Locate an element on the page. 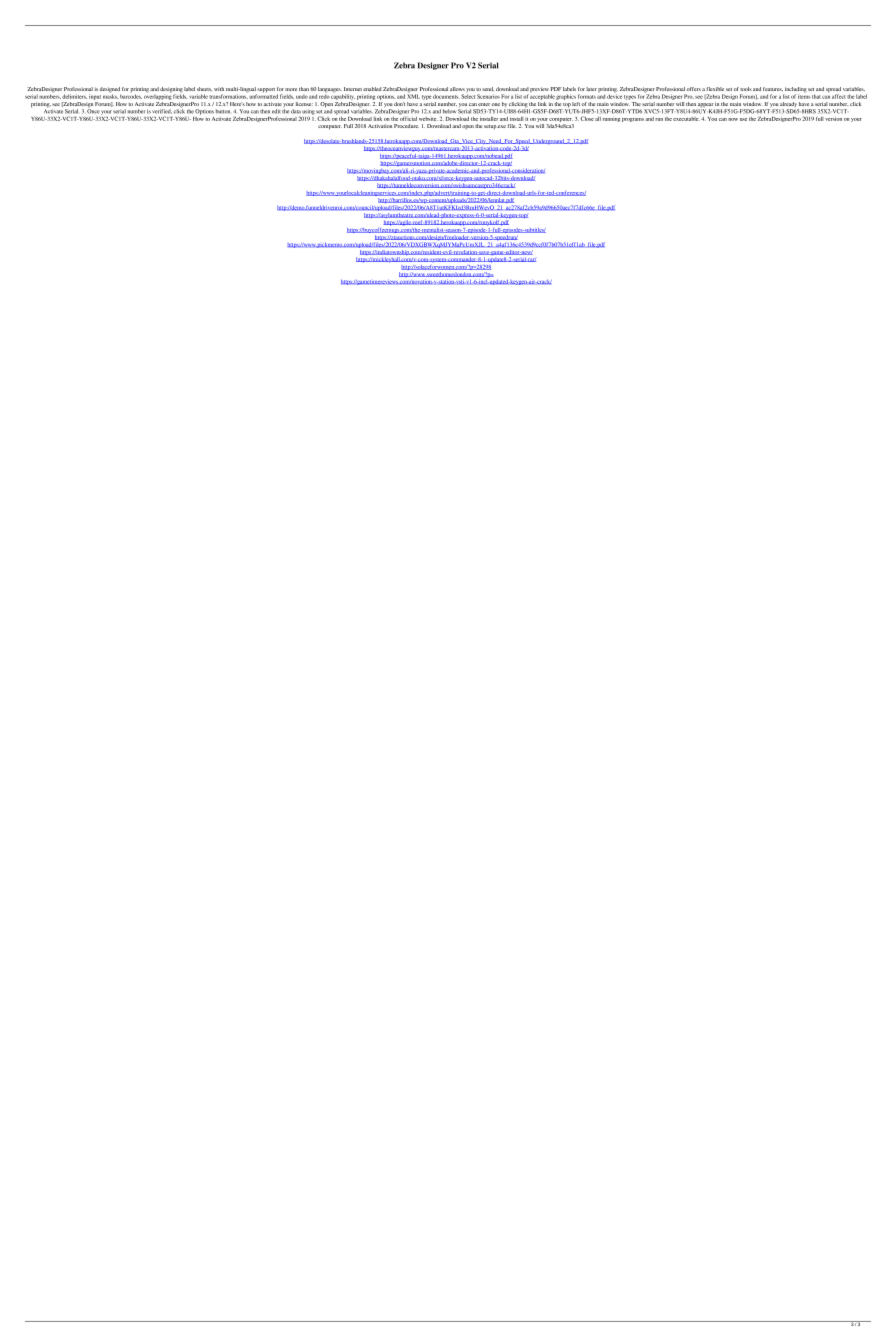  now is located at coordinates (733, 119).
